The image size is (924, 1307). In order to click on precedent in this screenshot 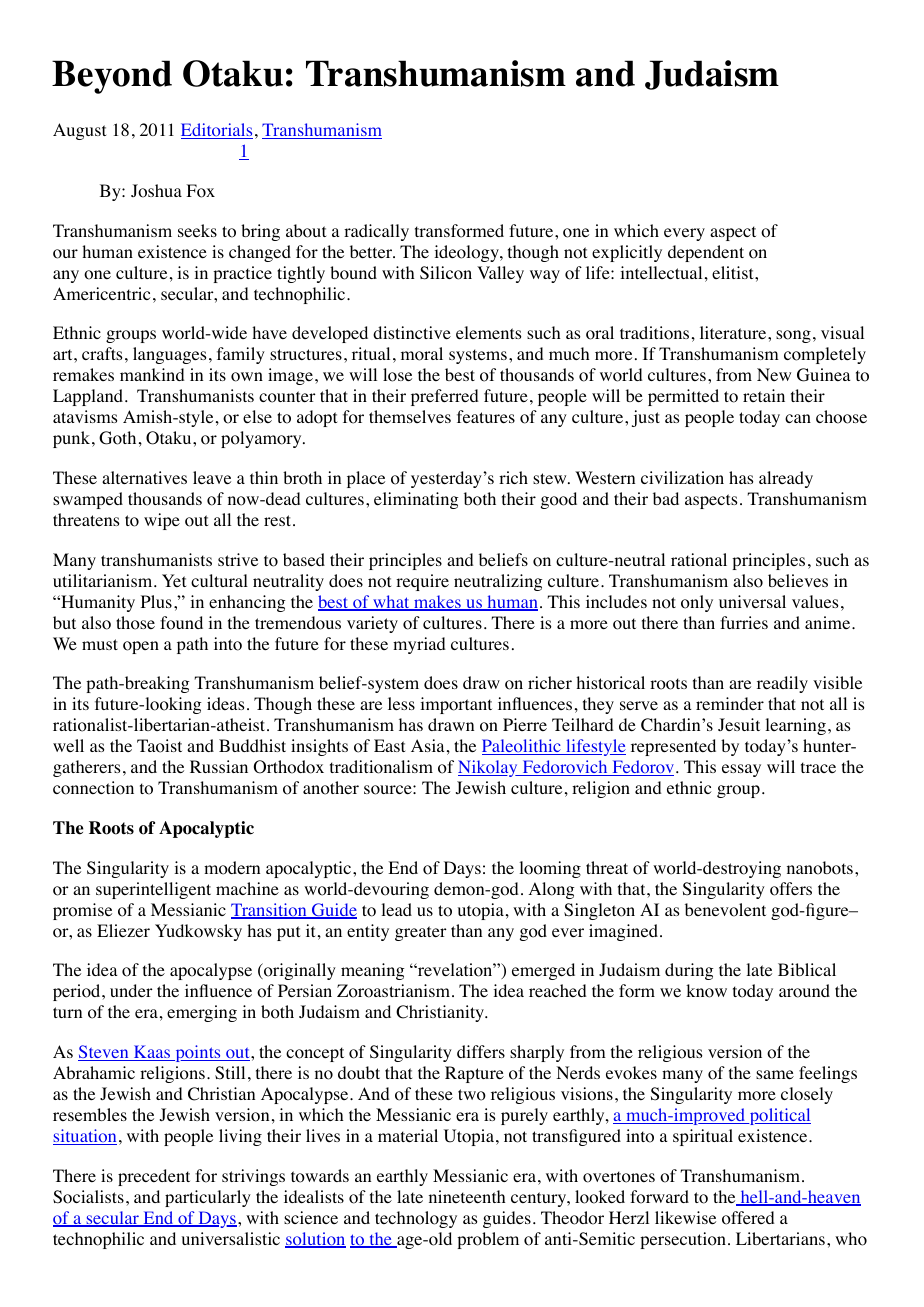, I will do `click(154, 1177)`.
